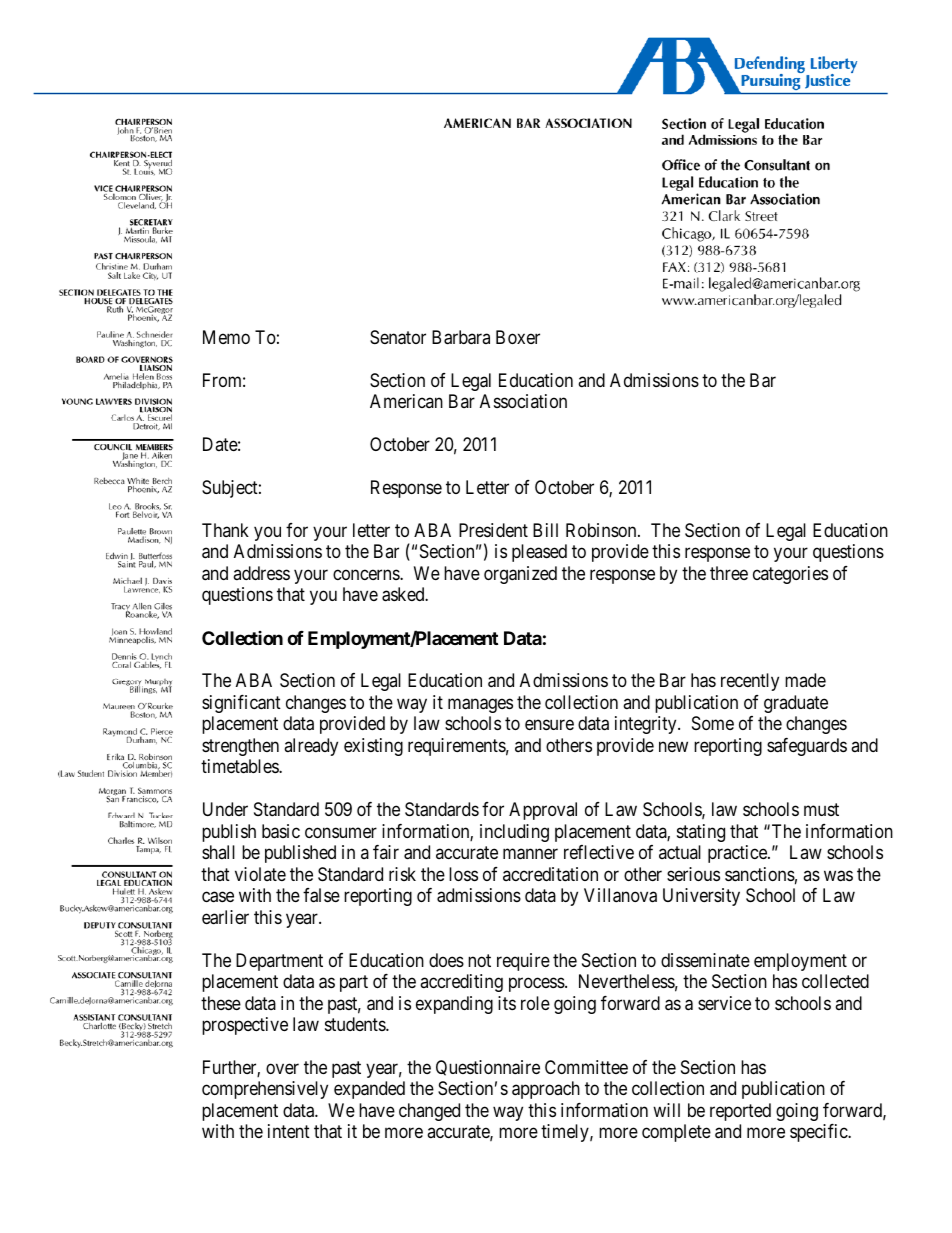  I want to click on Boxer, so click(518, 337).
